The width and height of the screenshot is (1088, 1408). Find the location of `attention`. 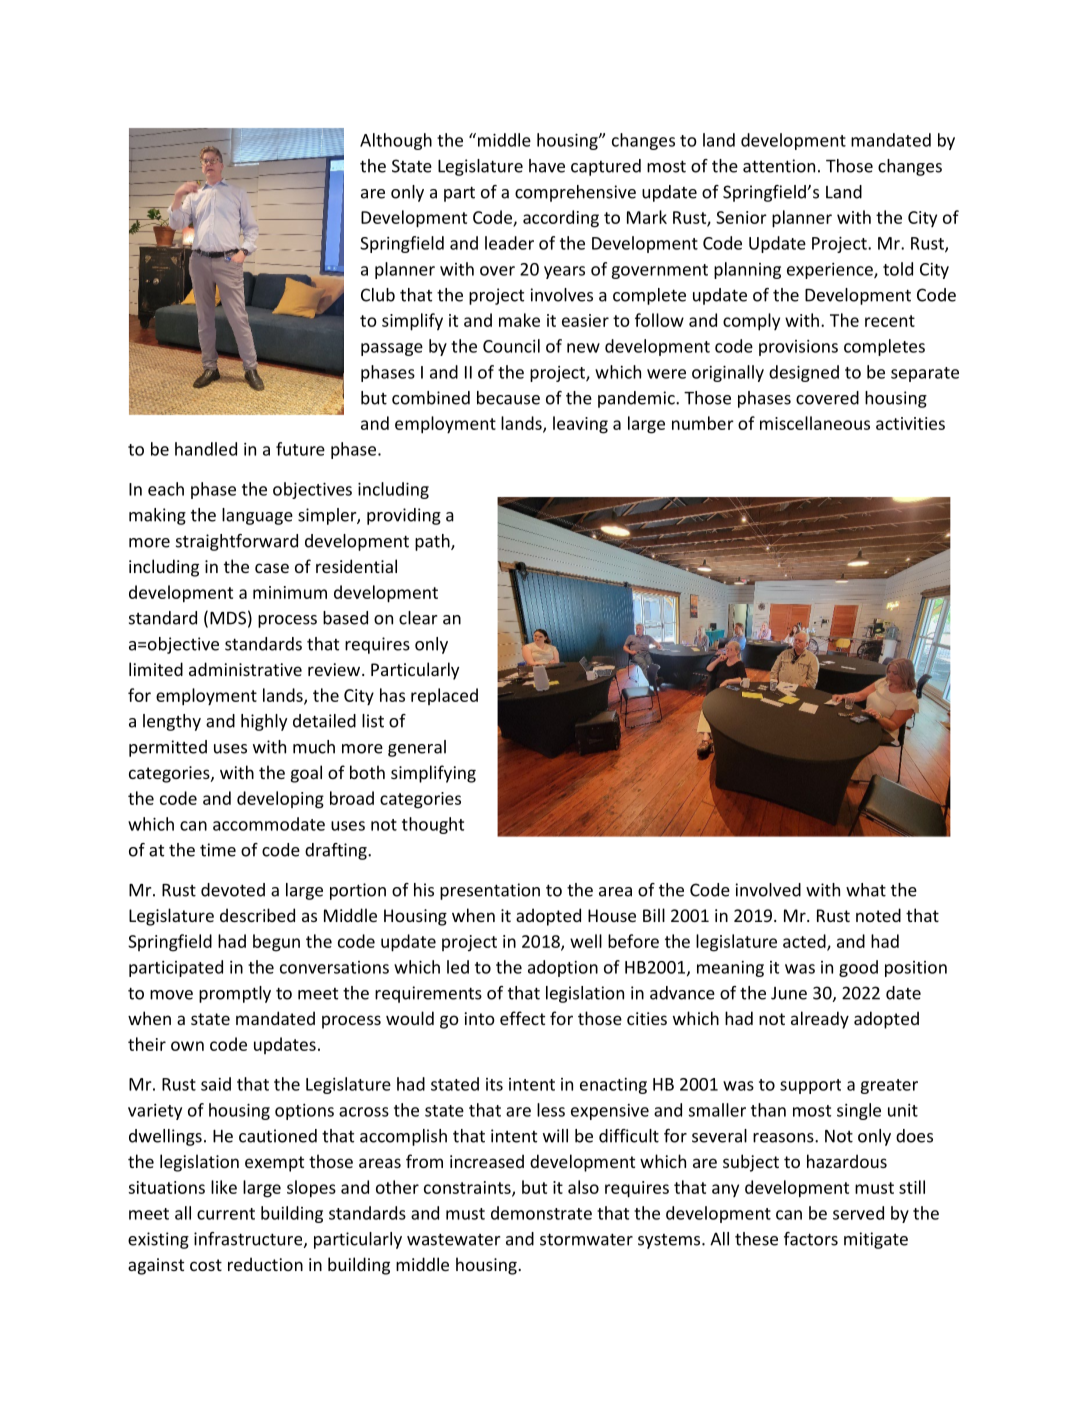

attention is located at coordinates (779, 166).
